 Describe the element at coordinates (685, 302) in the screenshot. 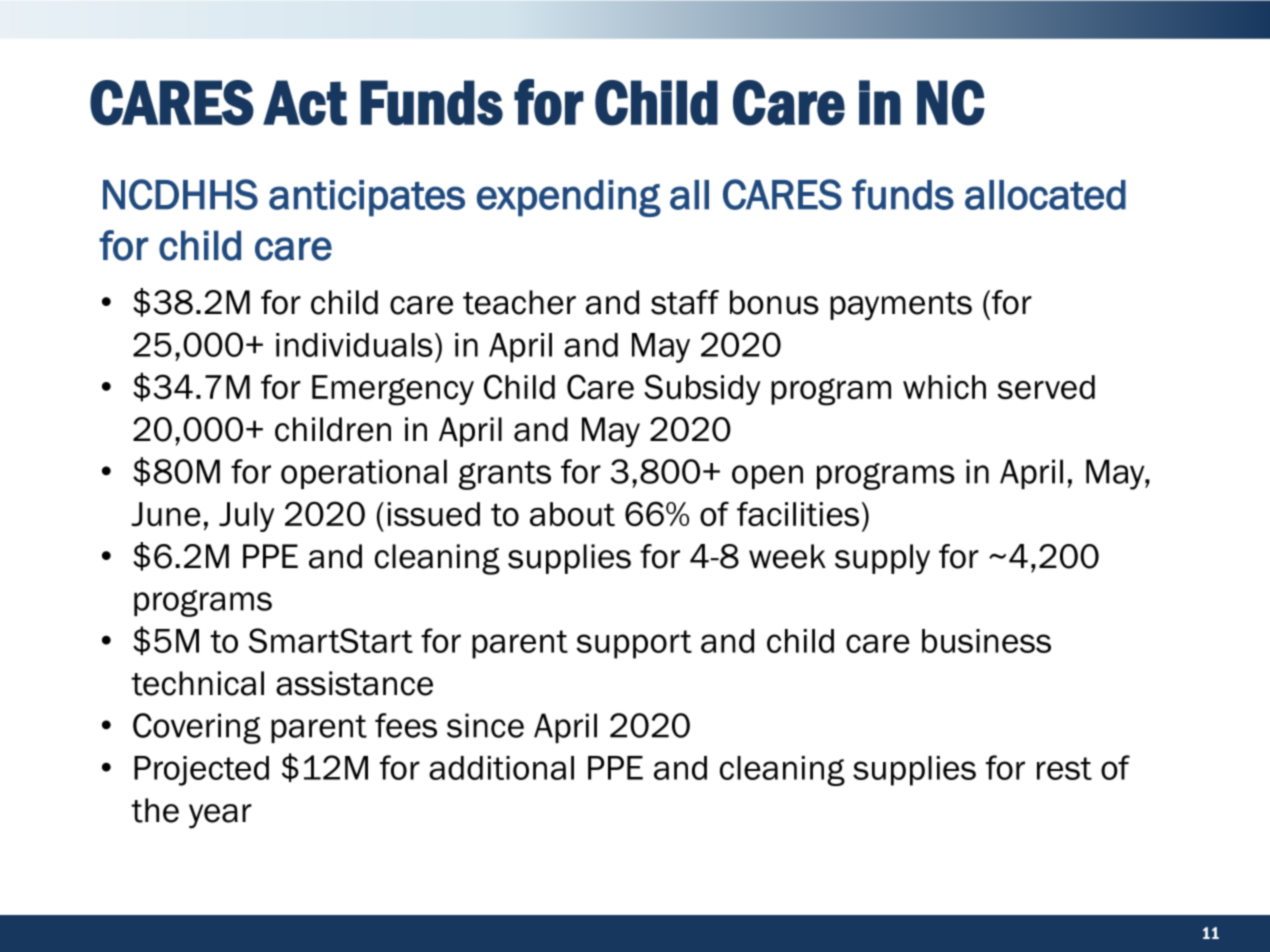

I see `staff` at that location.
